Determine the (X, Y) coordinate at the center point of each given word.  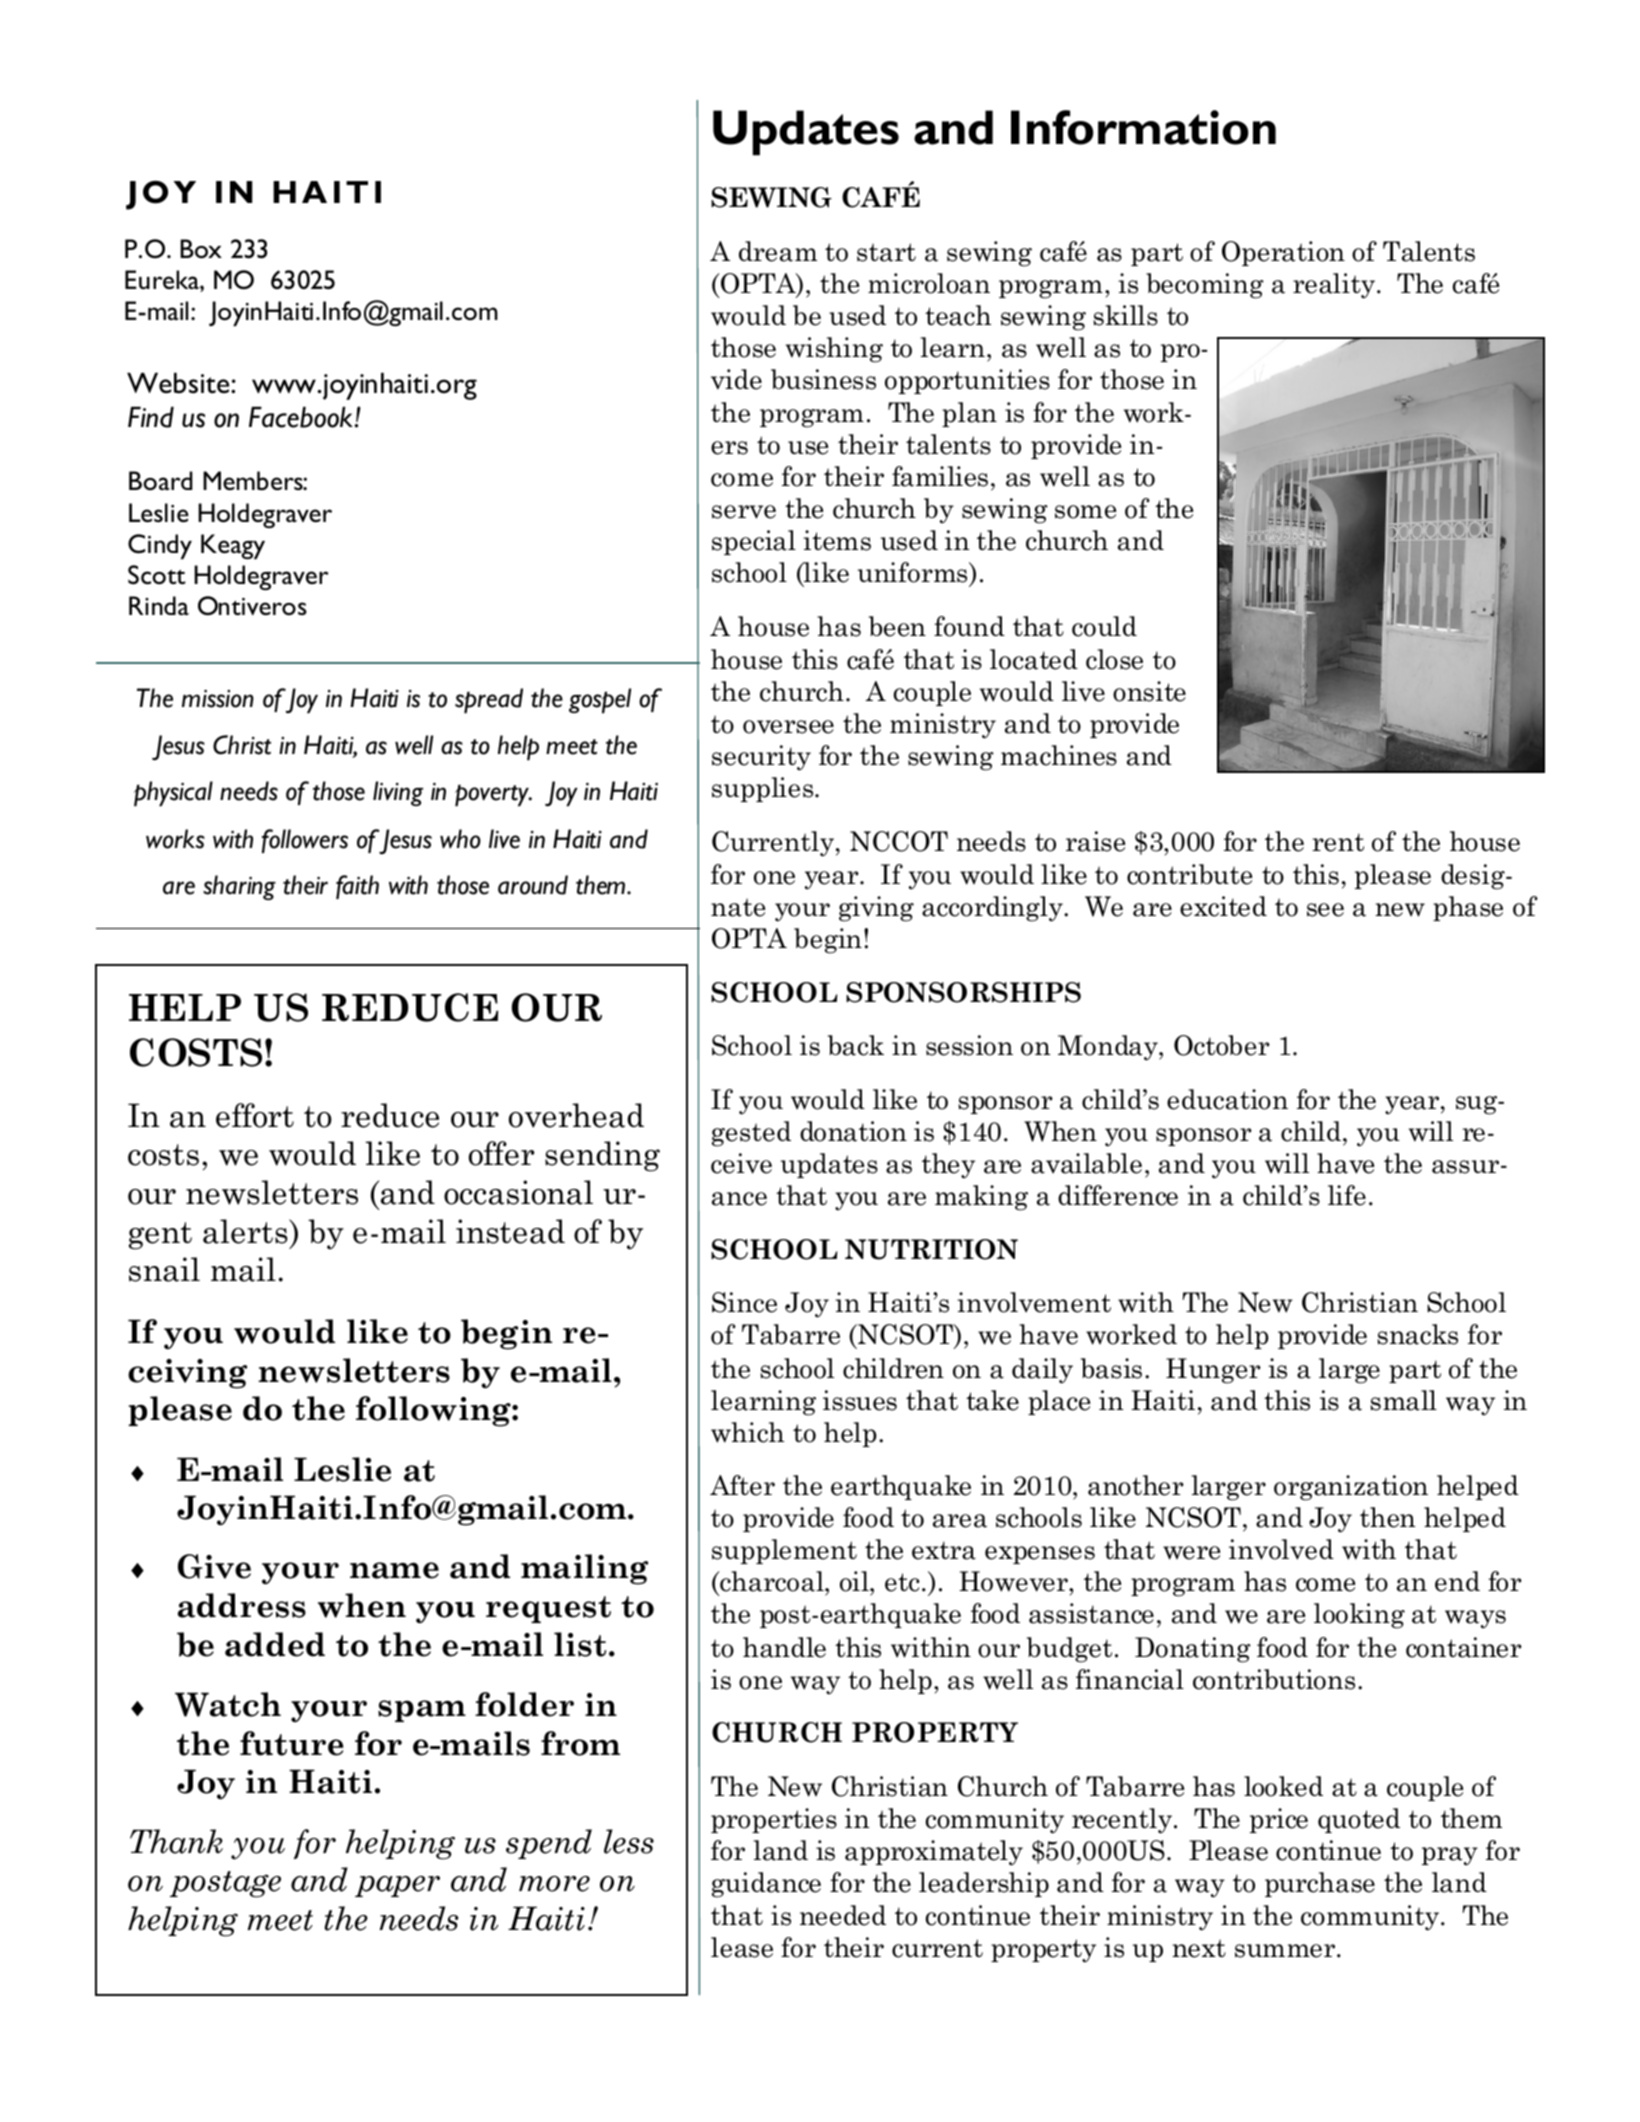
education (1227, 1099)
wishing (834, 350)
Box (201, 249)
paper (397, 1886)
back (856, 1045)
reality (1335, 286)
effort (255, 1115)
